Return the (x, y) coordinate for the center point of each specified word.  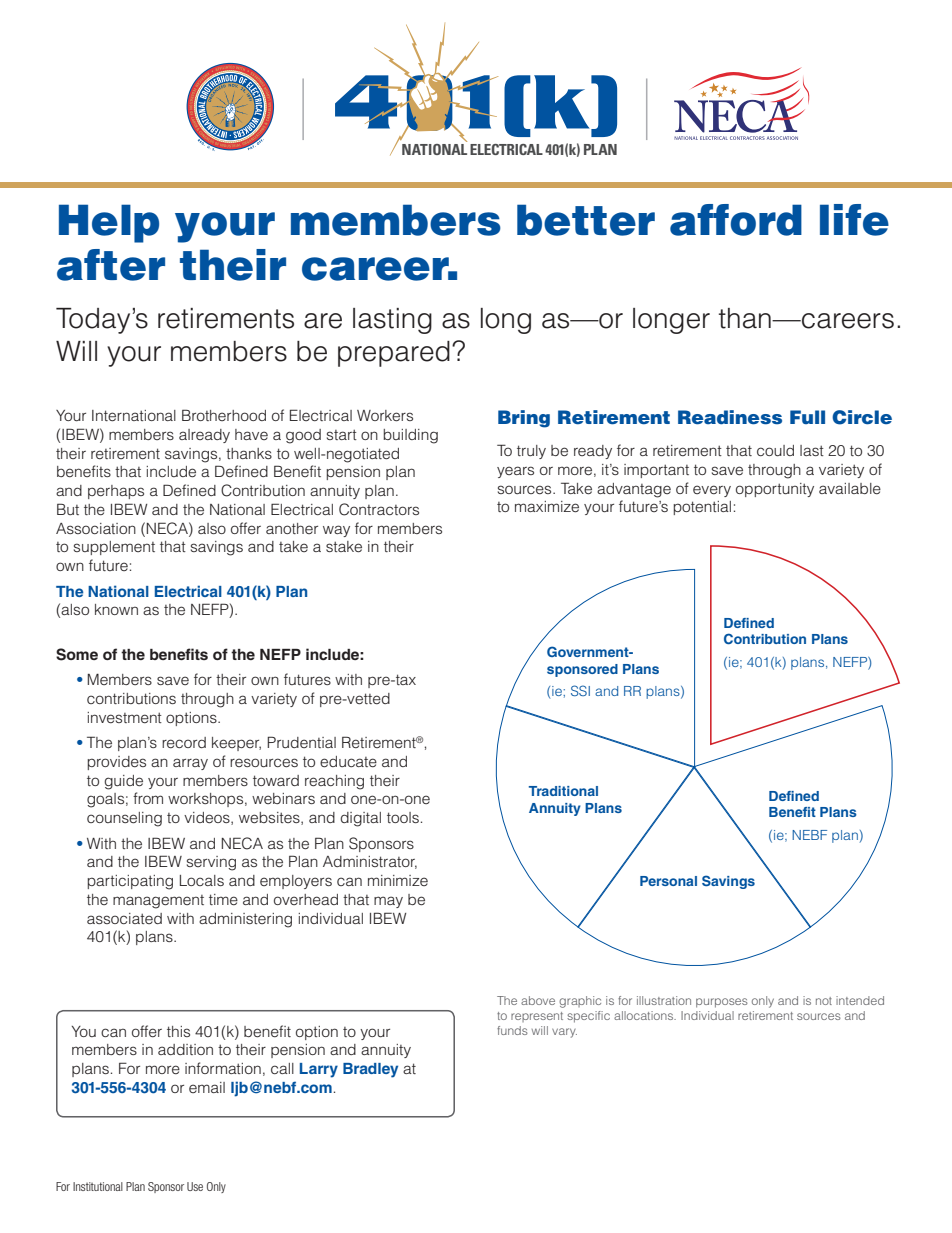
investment (124, 717)
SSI (580, 690)
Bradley (370, 1070)
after (111, 265)
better (586, 220)
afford (736, 220)
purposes (722, 1003)
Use (195, 1186)
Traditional (563, 791)
